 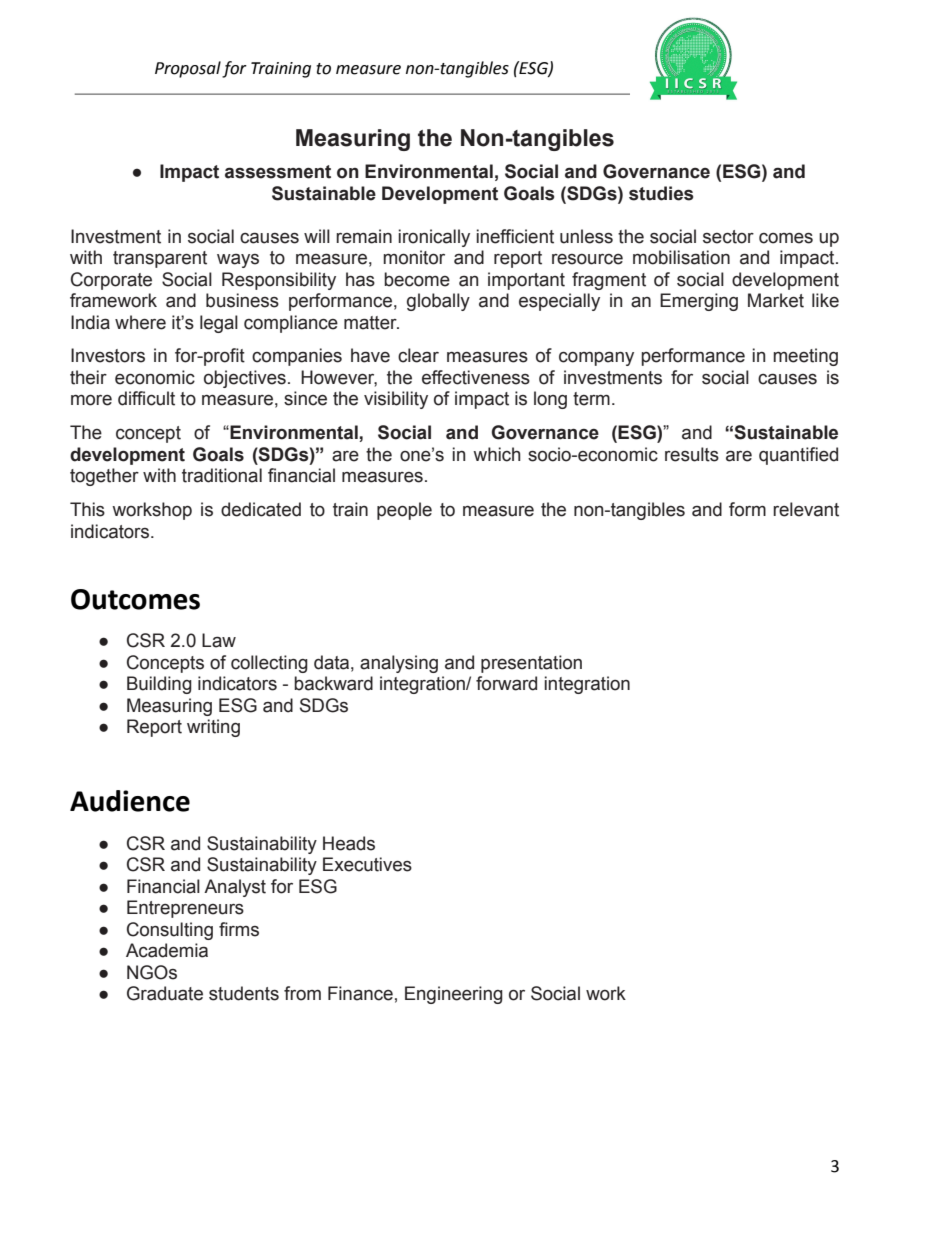 What do you see at coordinates (454, 995) in the screenshot?
I see `Engineering` at bounding box center [454, 995].
